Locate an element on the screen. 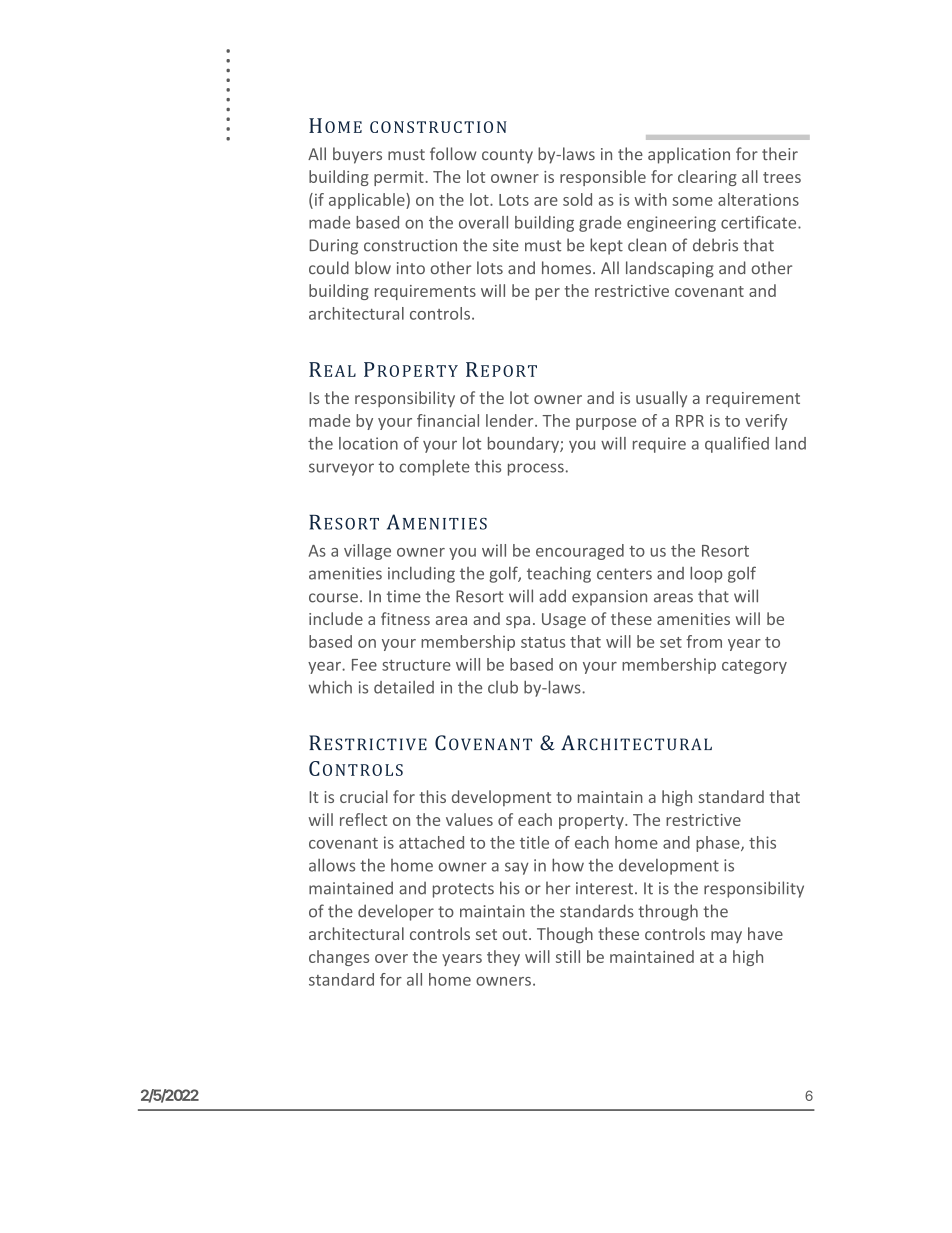  clearing is located at coordinates (707, 178).
